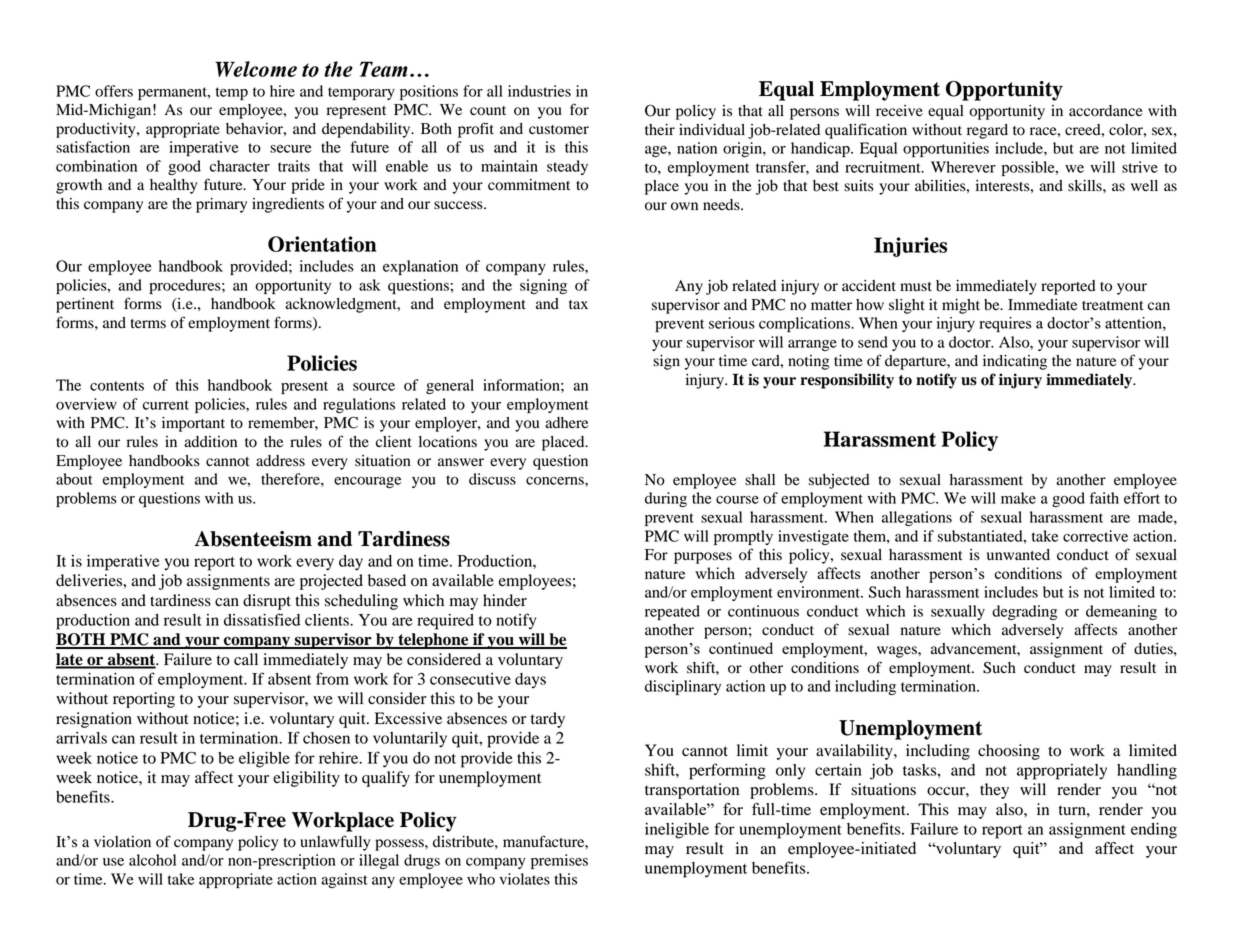 This screenshot has width=1233, height=952. What do you see at coordinates (666, 499) in the screenshot?
I see `during` at bounding box center [666, 499].
